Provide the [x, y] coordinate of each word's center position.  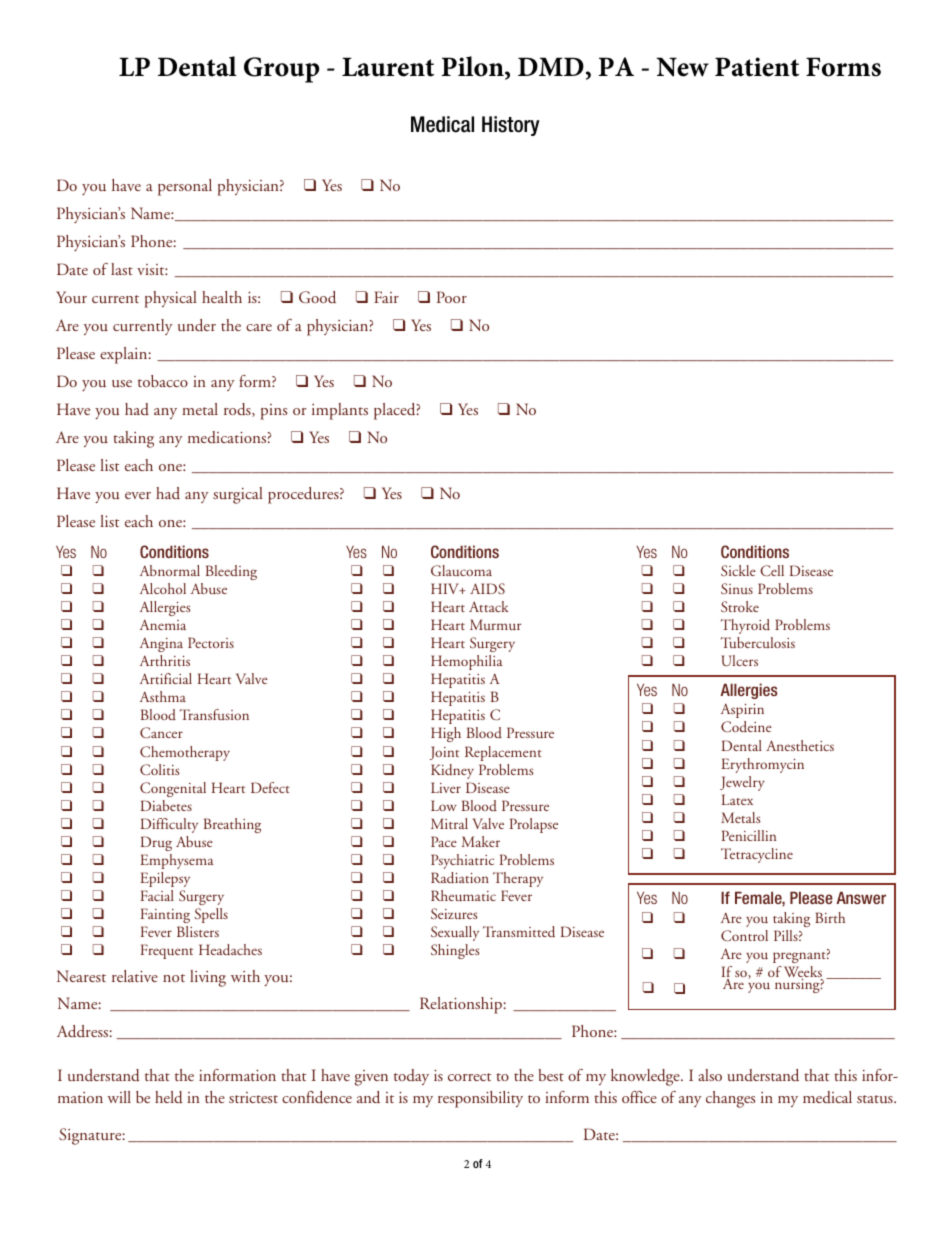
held [169, 1097]
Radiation [460, 878]
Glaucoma [461, 571]
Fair [386, 297]
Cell [772, 570]
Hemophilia [467, 662]
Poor [452, 297]
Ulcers [739, 660]
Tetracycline [757, 855]
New [682, 67]
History [511, 126]
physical [171, 299]
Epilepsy [165, 879]
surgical [238, 495]
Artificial [166, 678]
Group [281, 70]
